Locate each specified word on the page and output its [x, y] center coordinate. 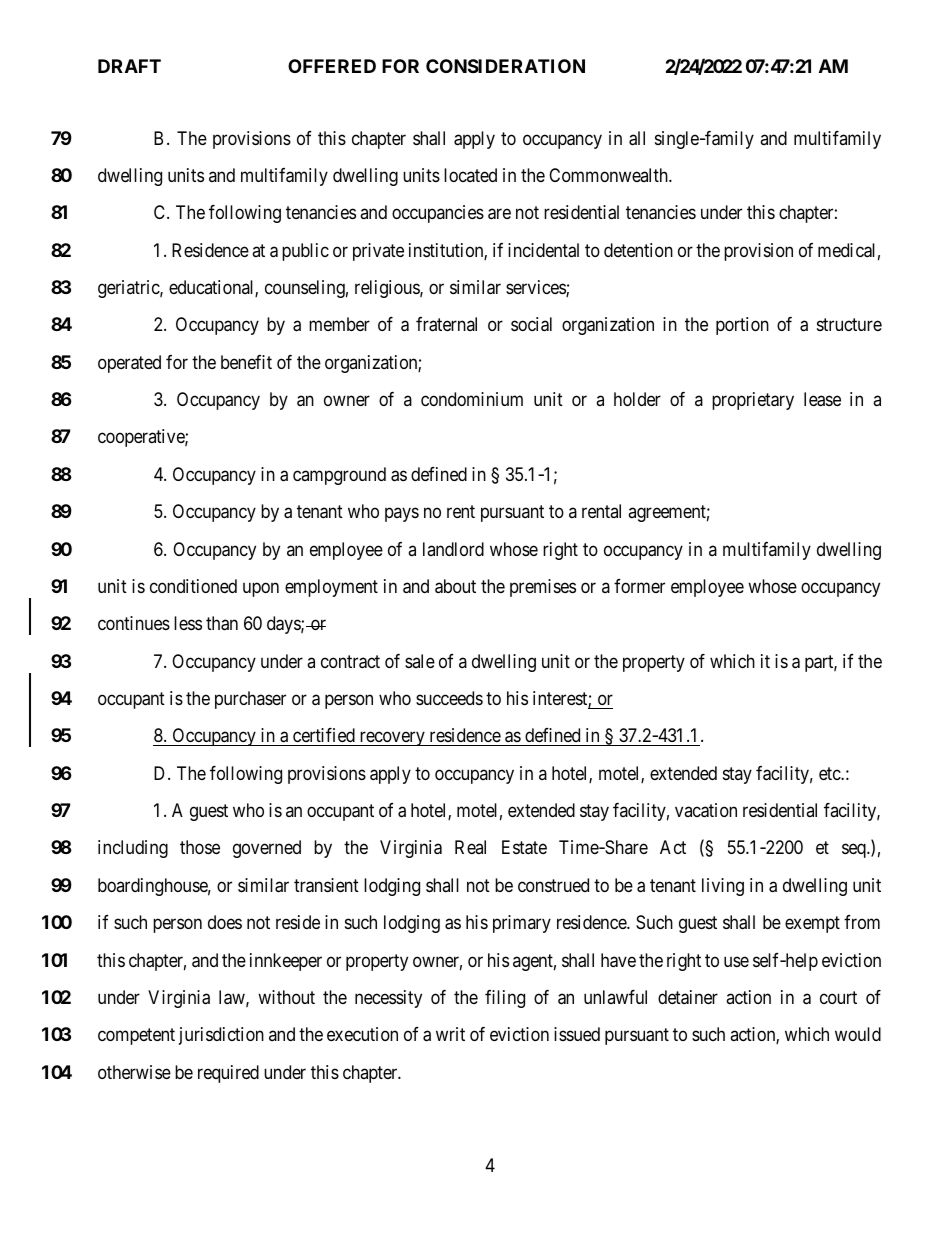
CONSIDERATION [505, 66]
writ [450, 1034]
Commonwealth [609, 175]
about [455, 586]
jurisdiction [221, 1036]
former [639, 586]
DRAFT [129, 66]
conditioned [193, 586]
